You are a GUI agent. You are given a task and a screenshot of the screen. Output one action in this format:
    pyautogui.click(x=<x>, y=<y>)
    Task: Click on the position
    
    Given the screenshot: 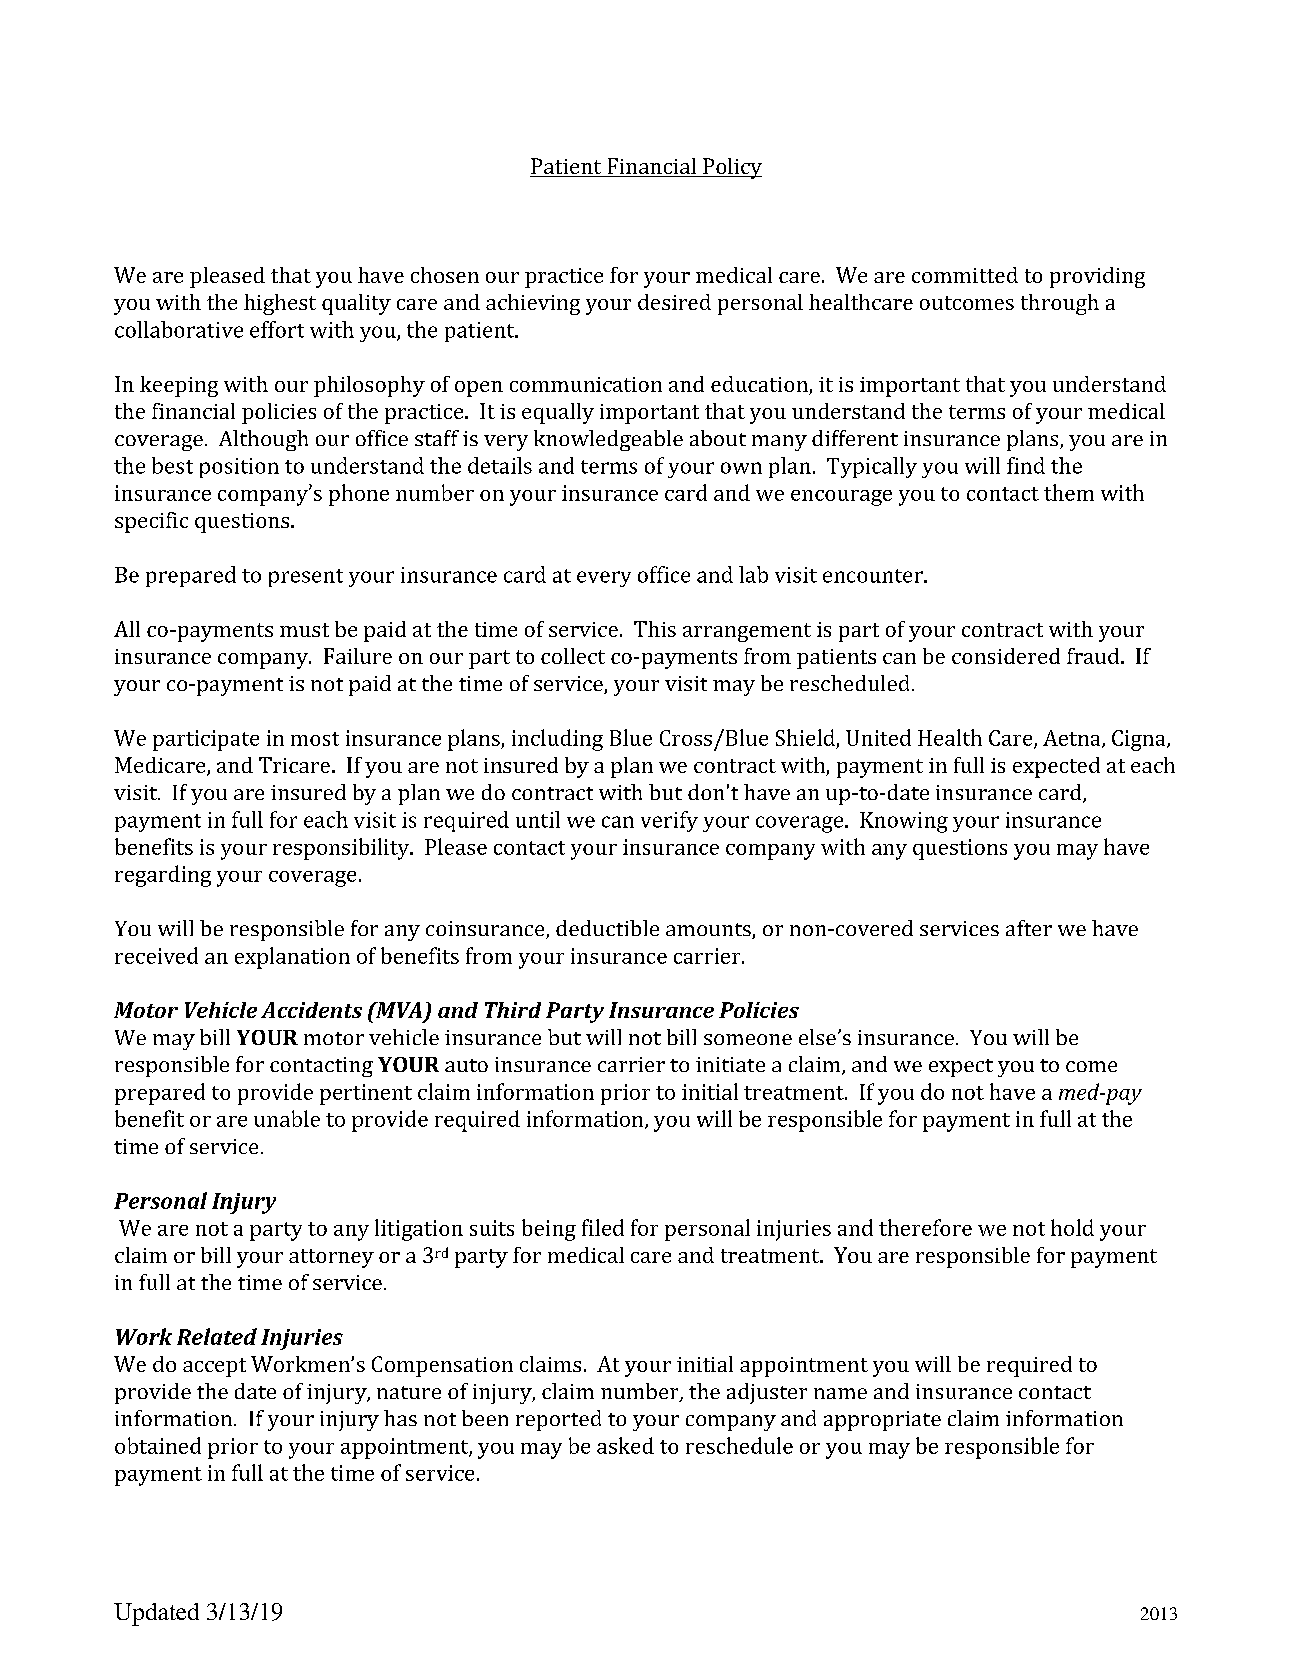 What is the action you would take?
    pyautogui.click(x=239, y=468)
